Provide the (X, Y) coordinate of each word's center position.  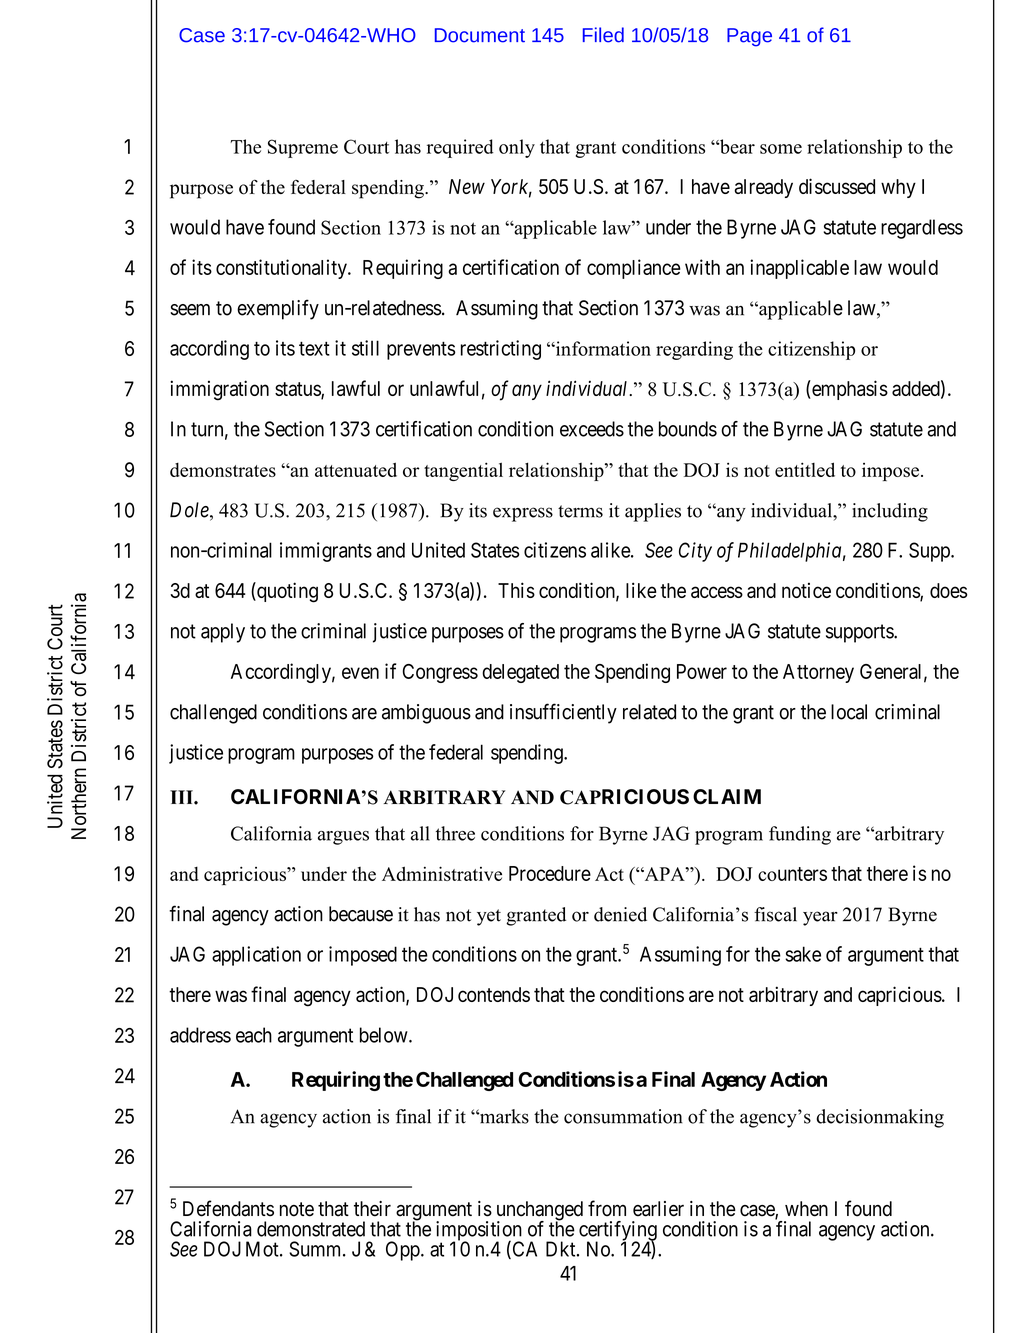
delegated (520, 673)
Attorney (818, 673)
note (297, 1209)
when (806, 1209)
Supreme (303, 148)
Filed (603, 35)
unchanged (538, 1212)
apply (223, 633)
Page (749, 37)
